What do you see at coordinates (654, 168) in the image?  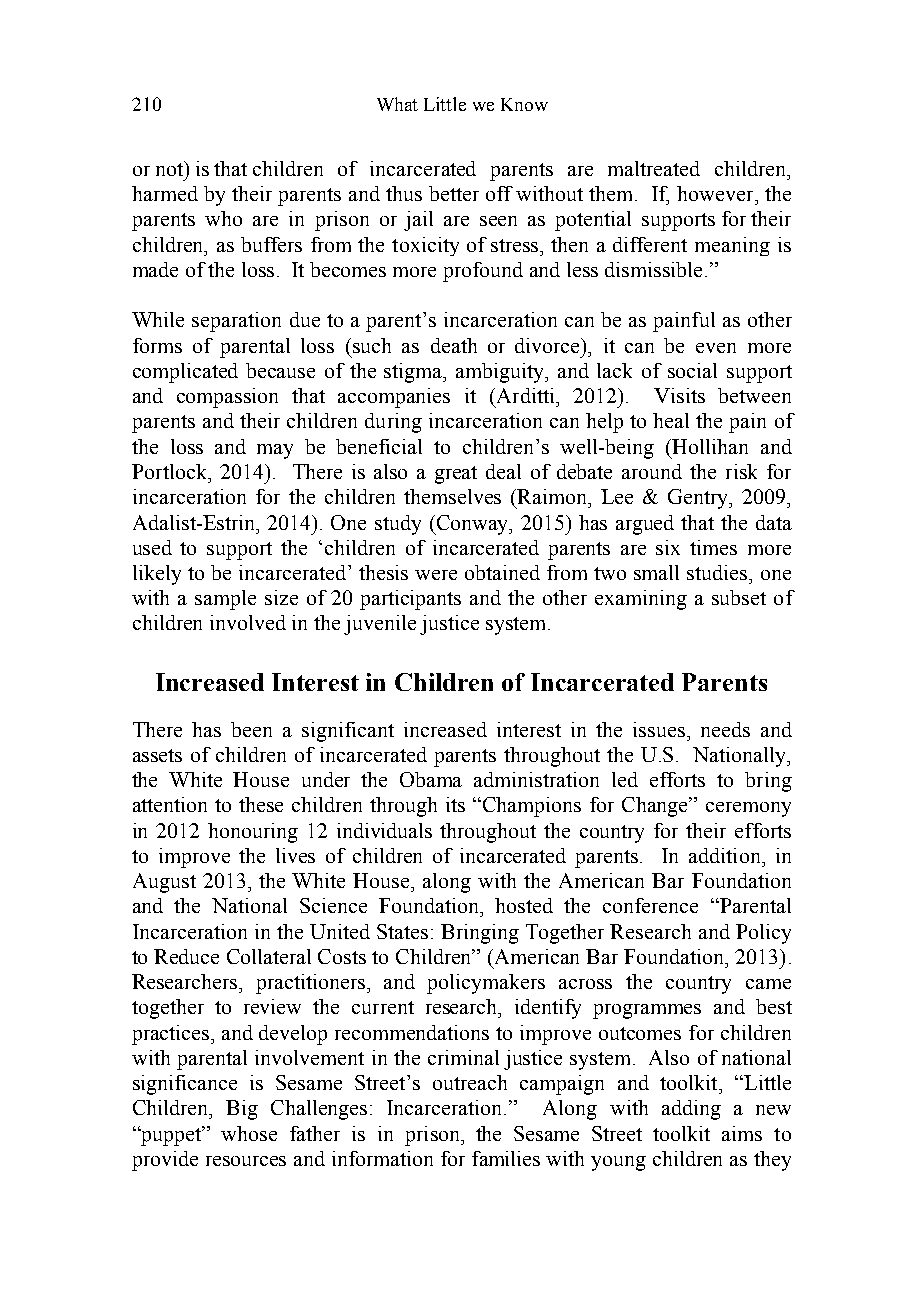 I see `maltreated` at bounding box center [654, 168].
